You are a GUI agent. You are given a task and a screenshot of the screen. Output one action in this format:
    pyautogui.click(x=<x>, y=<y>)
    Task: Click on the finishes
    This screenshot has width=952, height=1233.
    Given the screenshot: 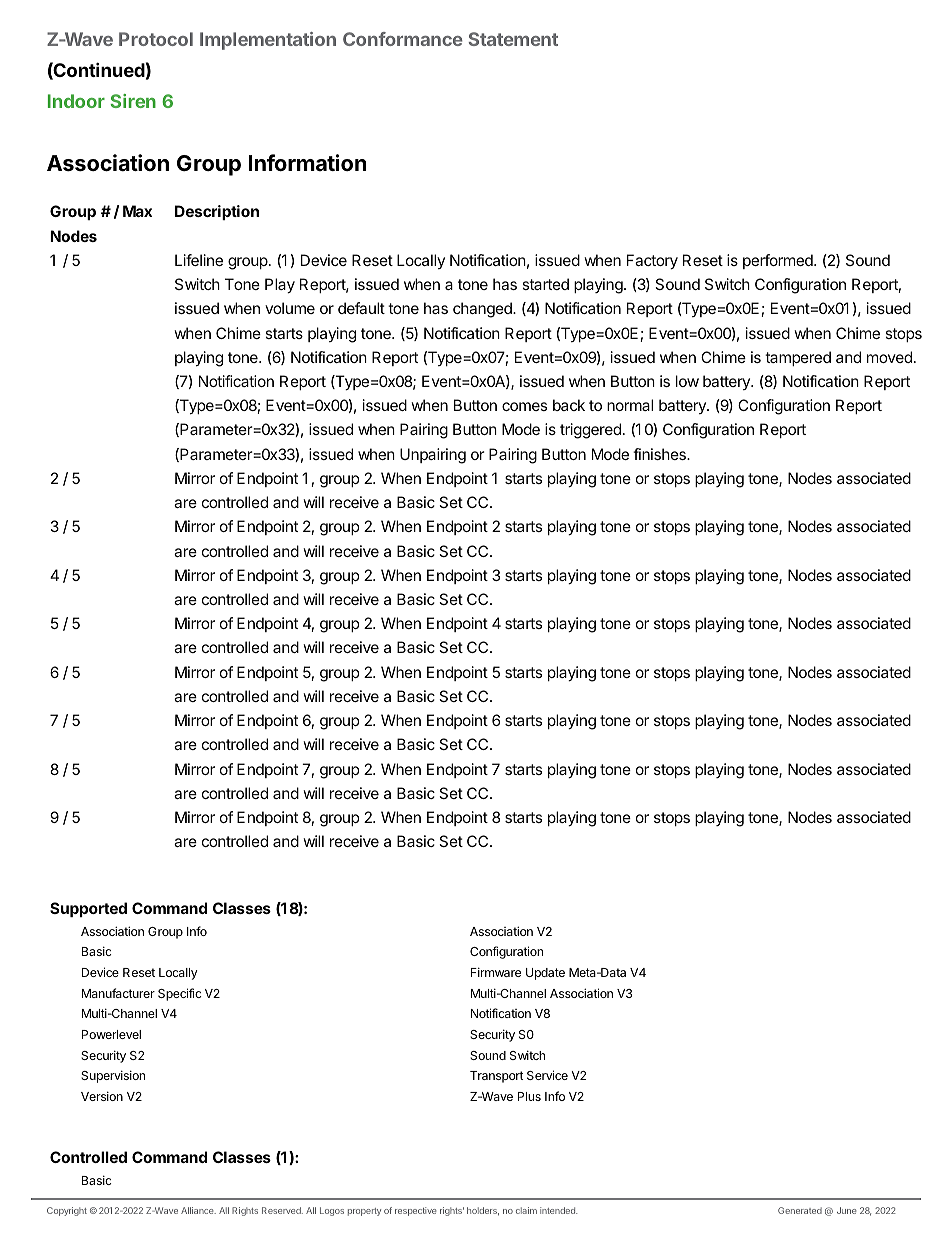 What is the action you would take?
    pyautogui.click(x=660, y=454)
